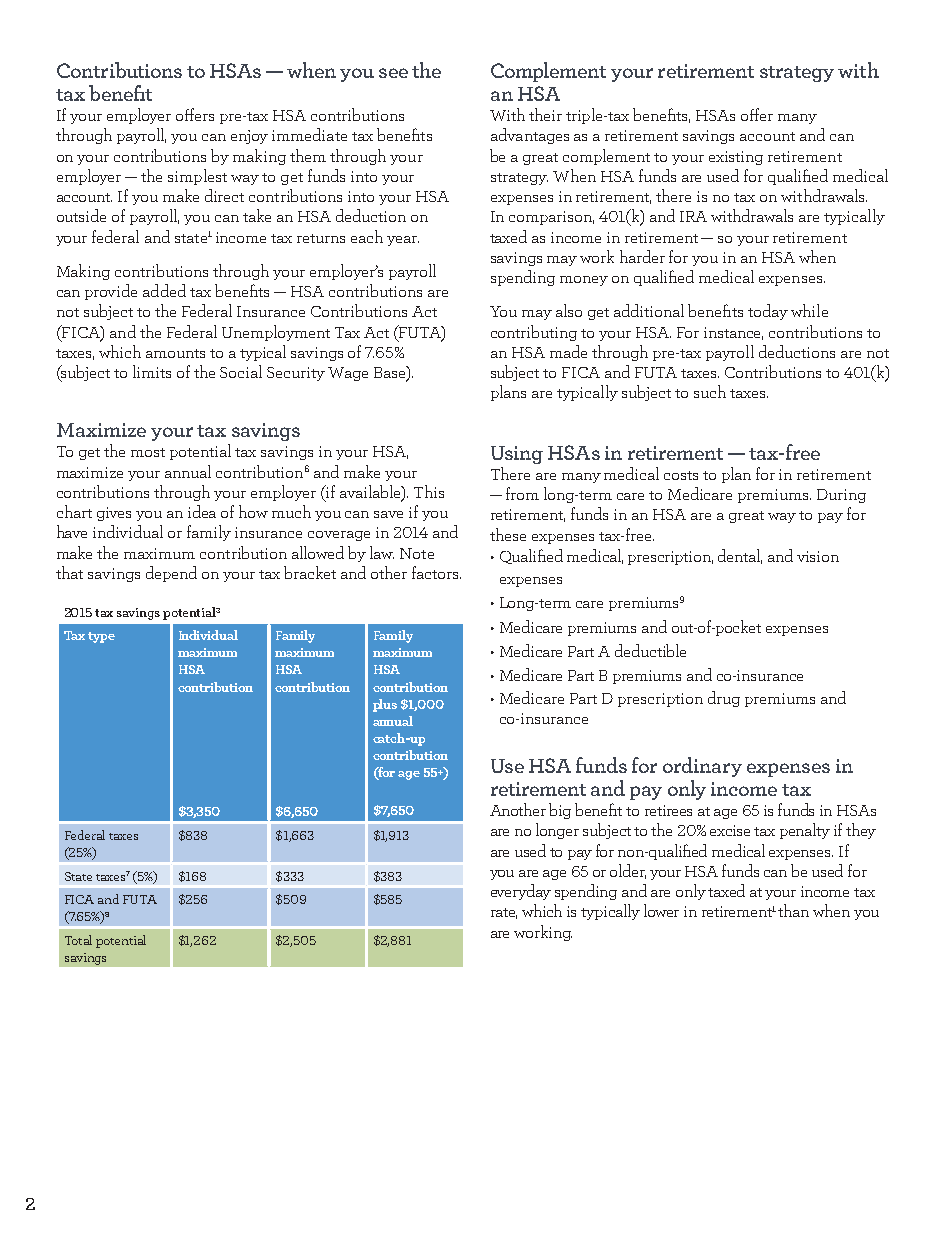  What do you see at coordinates (78, 940) in the page?
I see `Total` at bounding box center [78, 940].
